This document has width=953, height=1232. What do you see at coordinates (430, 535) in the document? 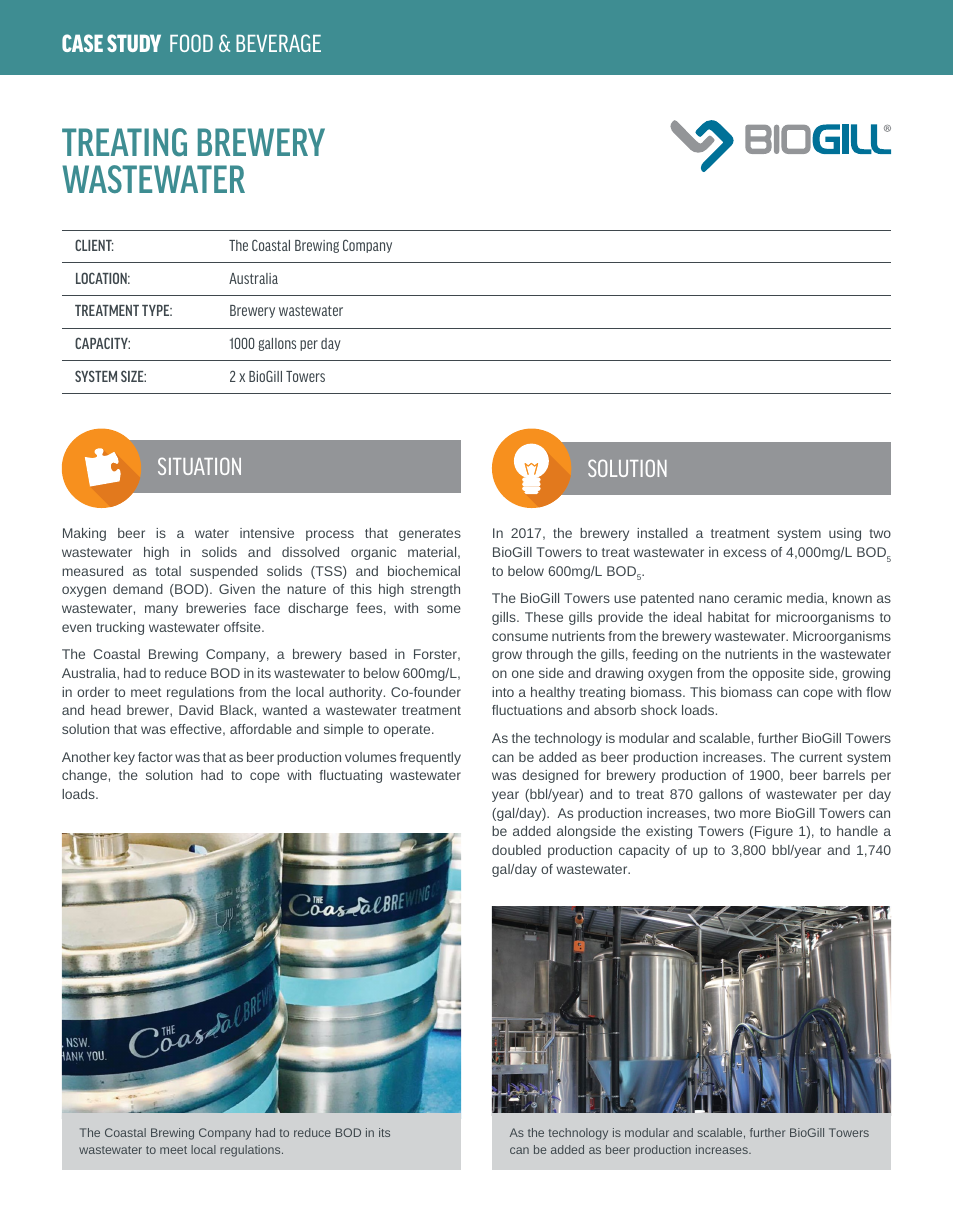
I see `generates` at bounding box center [430, 535].
